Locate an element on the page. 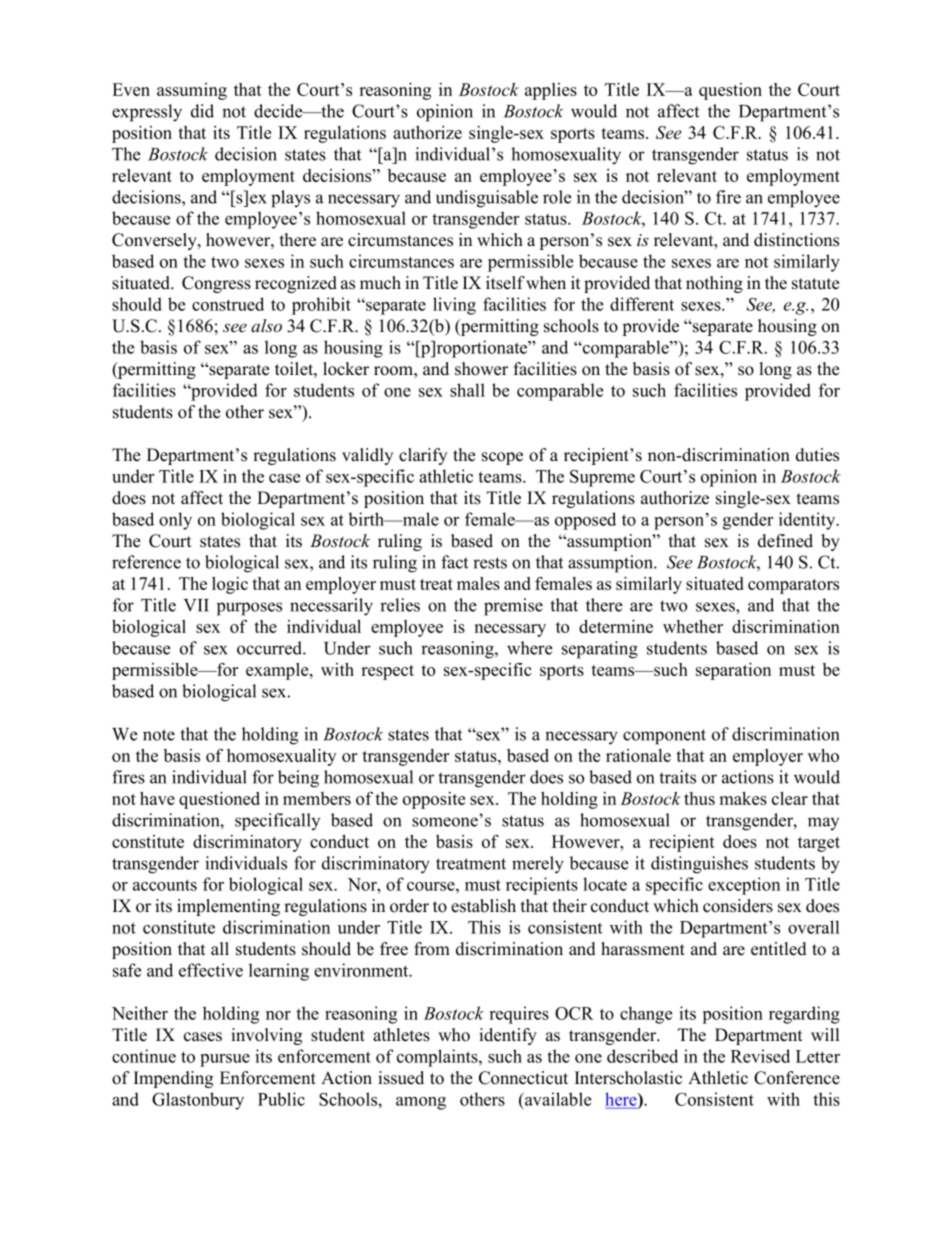 Image resolution: width=952 pixels, height=1233 pixels. applies is located at coordinates (551, 91).
